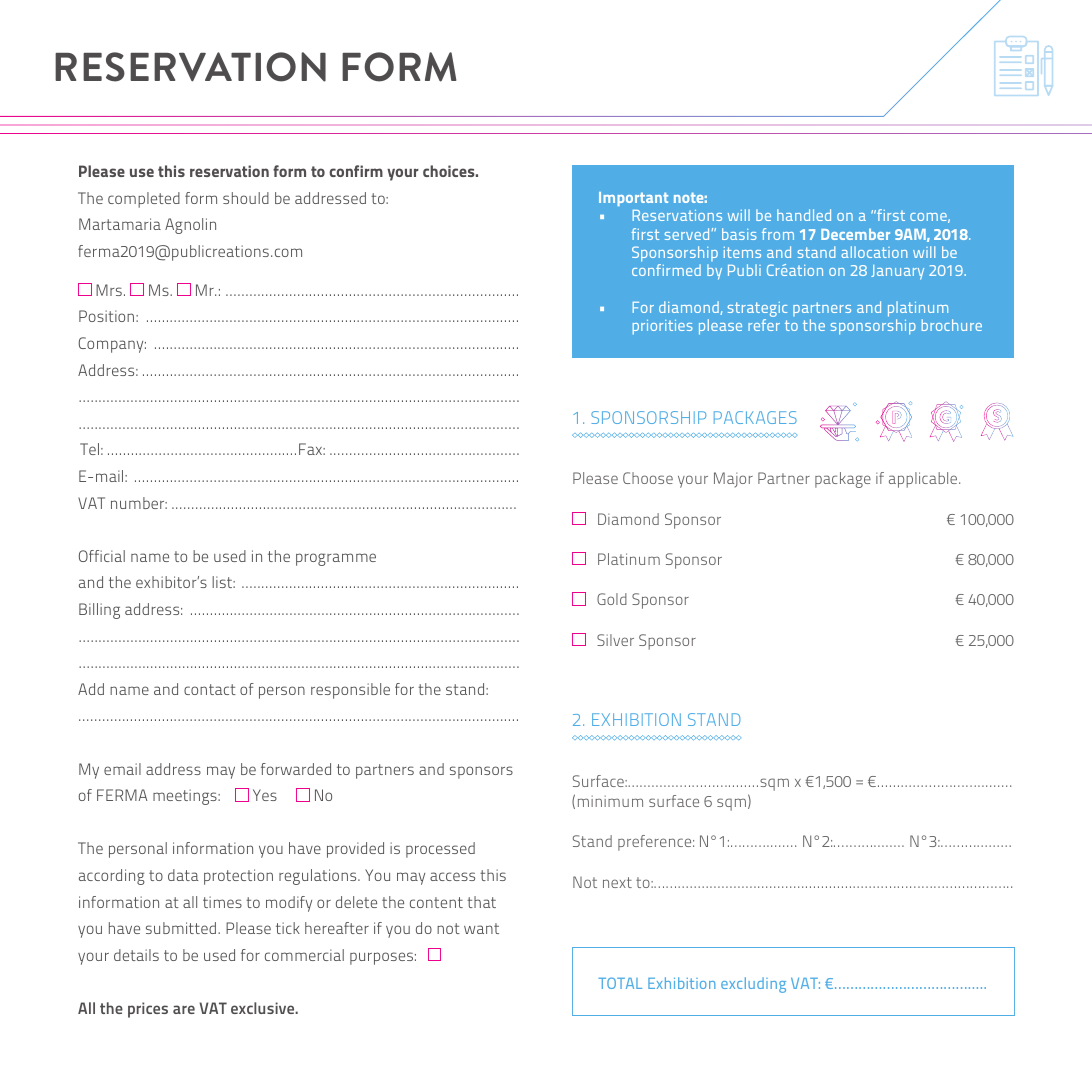  What do you see at coordinates (620, 983) in the image?
I see `TOTAL` at bounding box center [620, 983].
